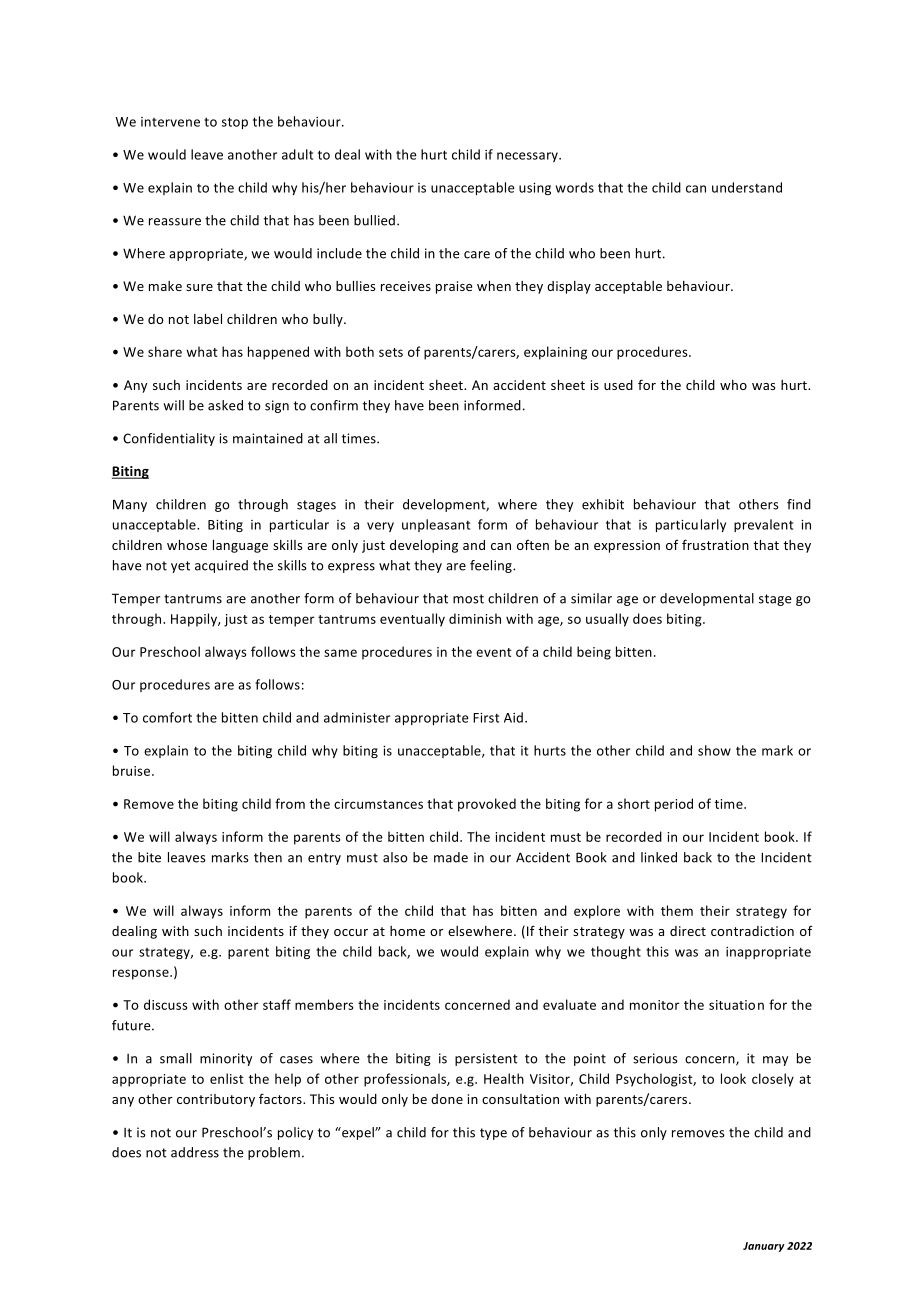 The image size is (924, 1308). I want to click on comfort, so click(167, 717).
